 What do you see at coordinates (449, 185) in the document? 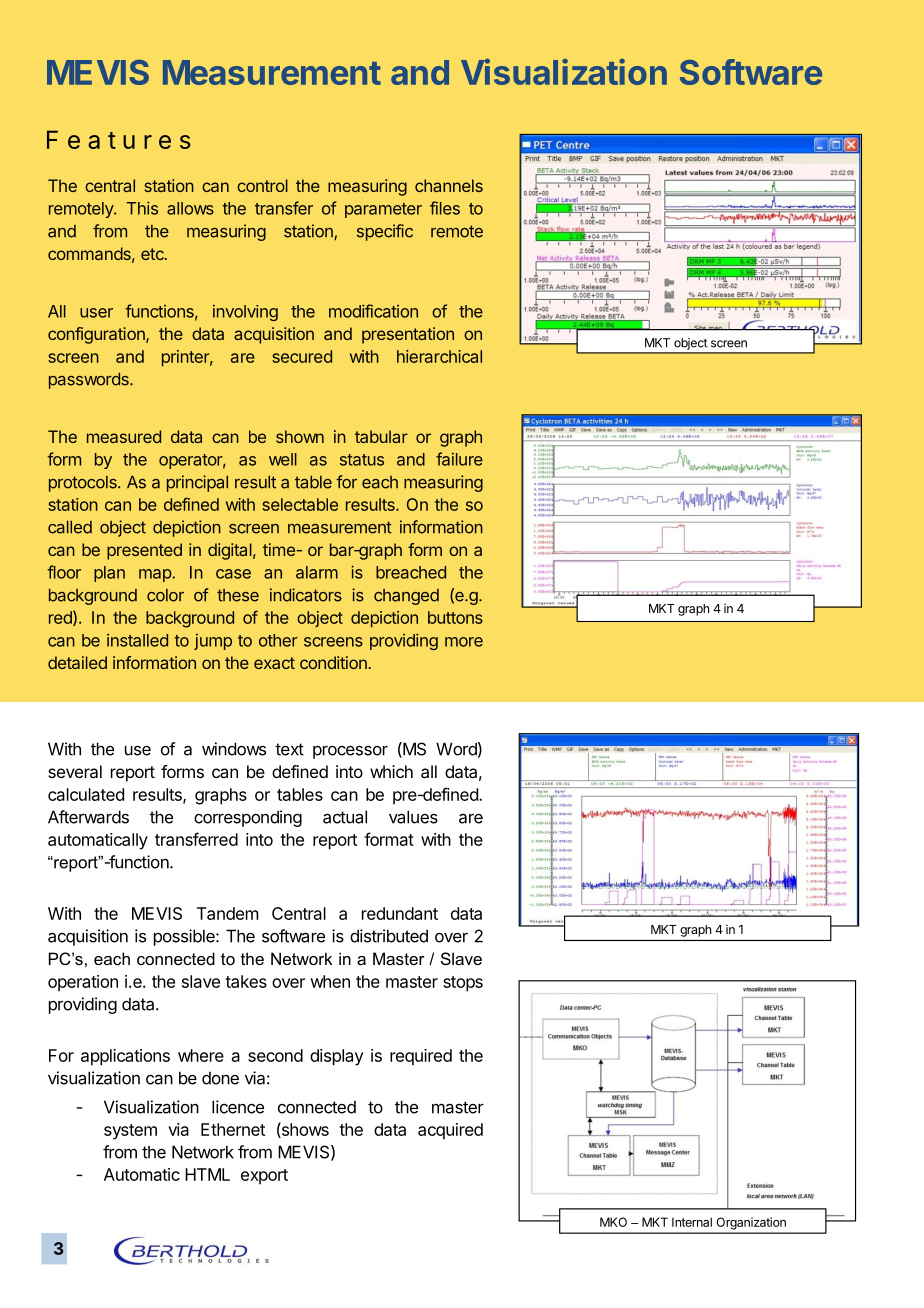
I see `channels` at bounding box center [449, 185].
